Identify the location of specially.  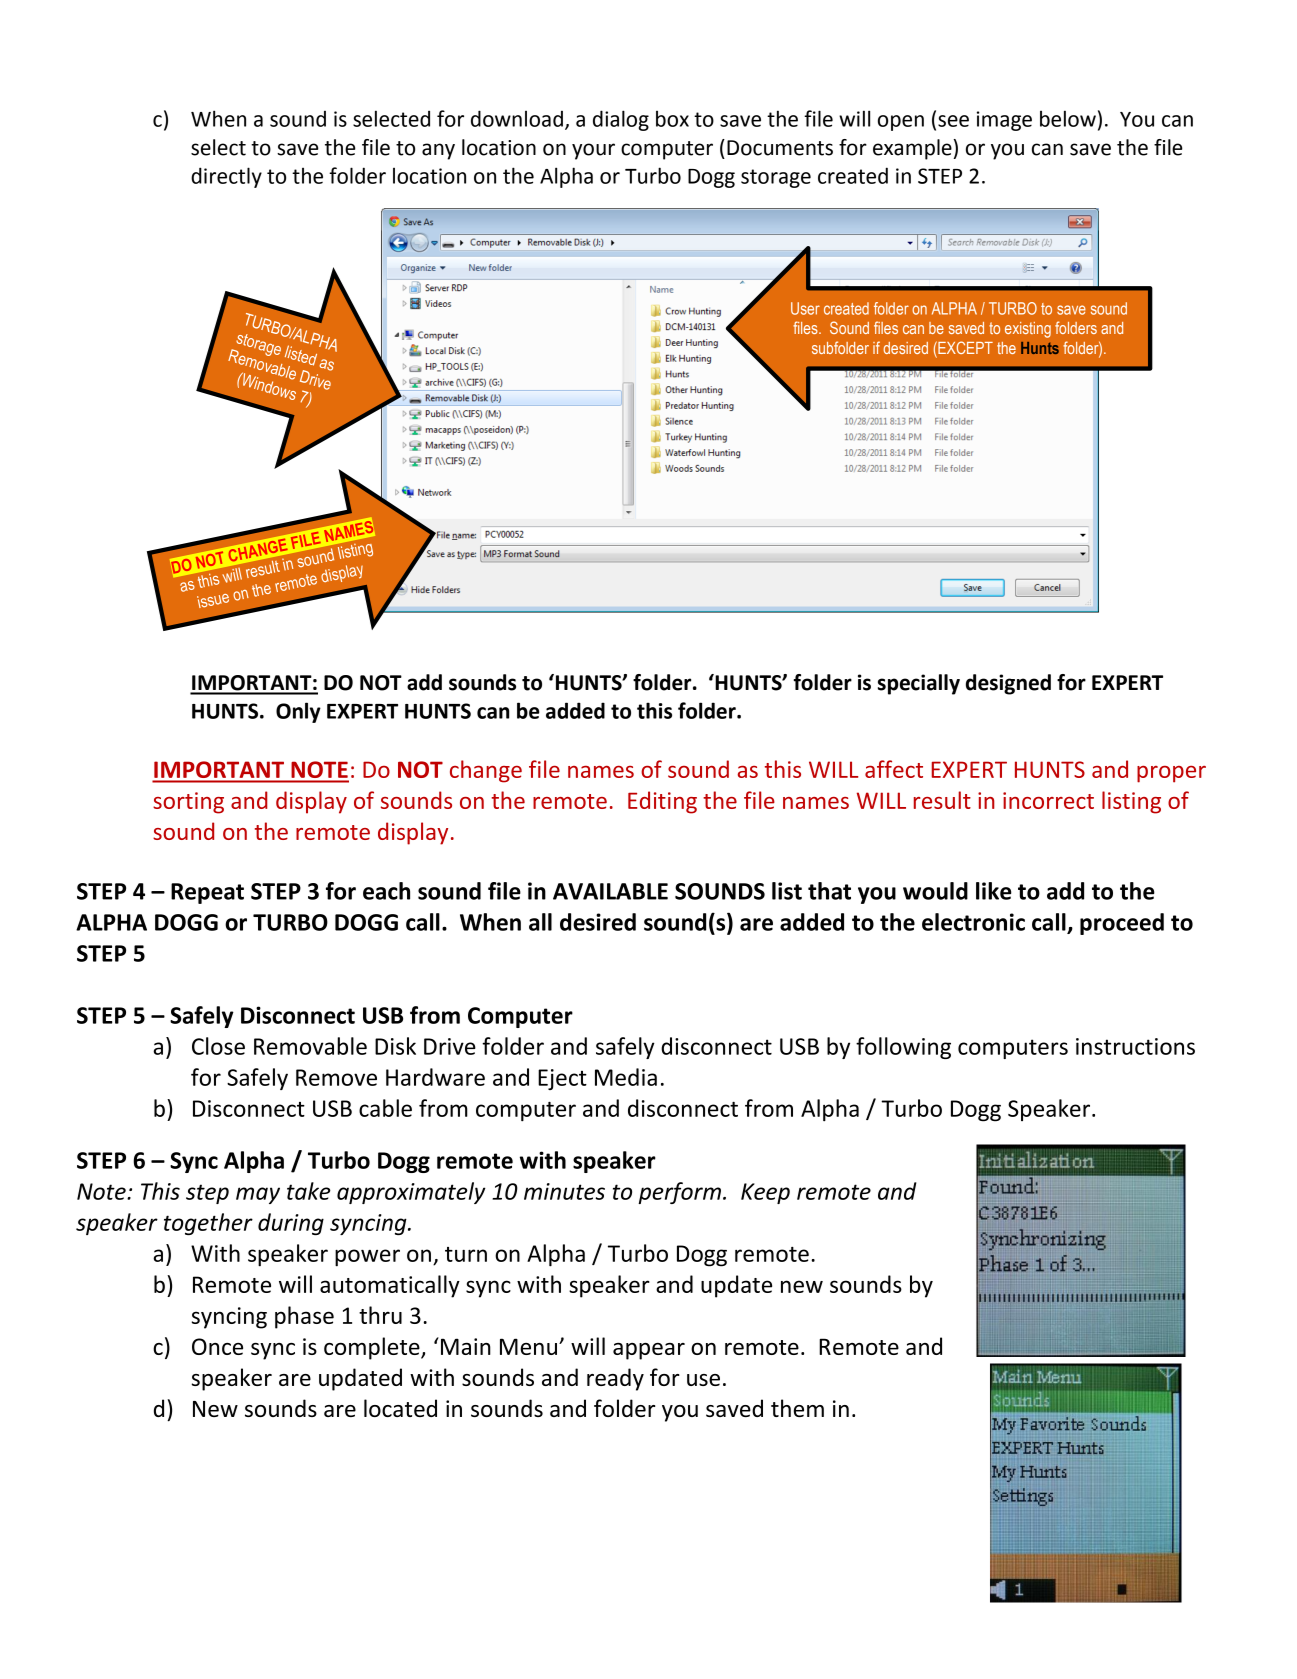
(919, 684).
